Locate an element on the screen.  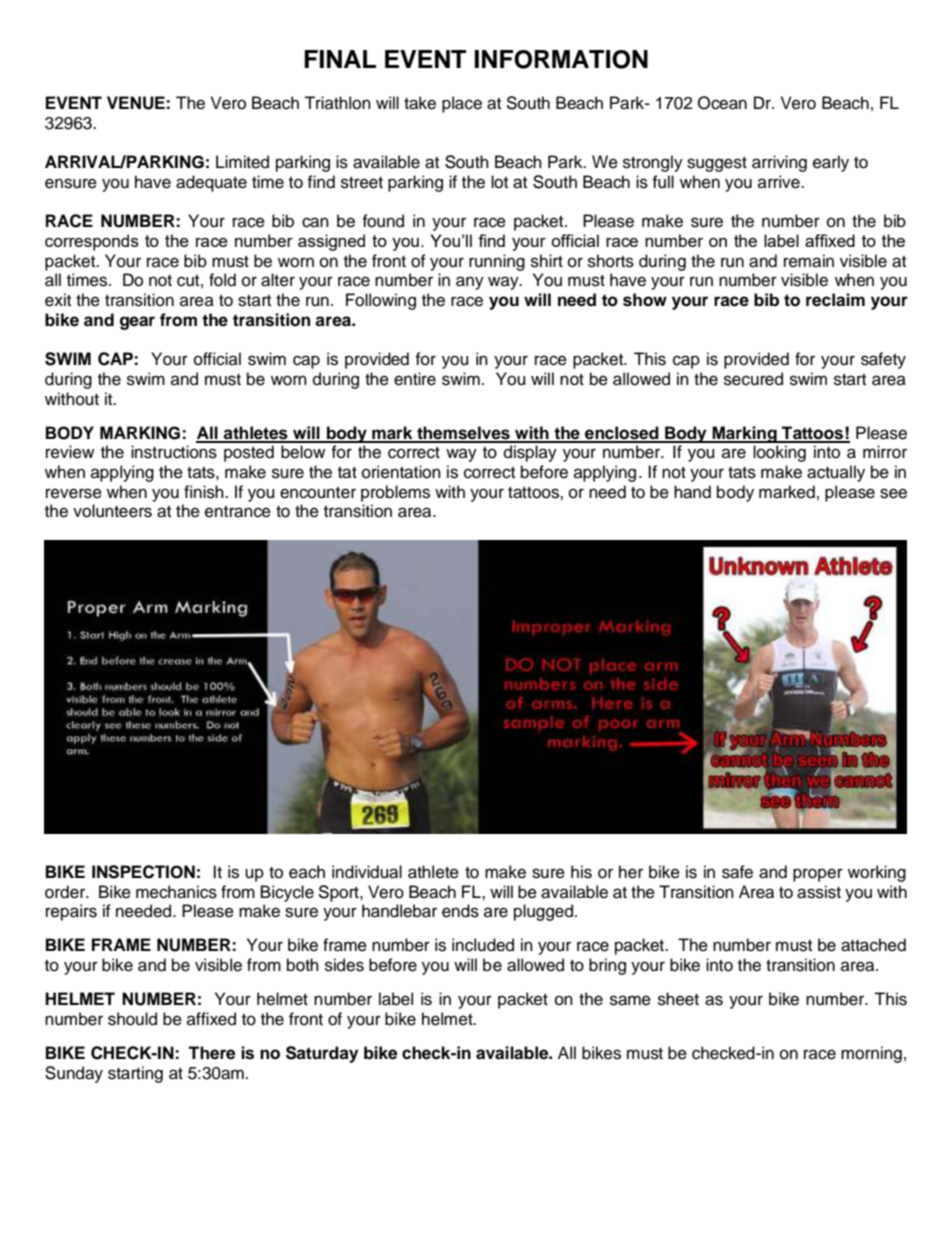
individual is located at coordinates (367, 872).
